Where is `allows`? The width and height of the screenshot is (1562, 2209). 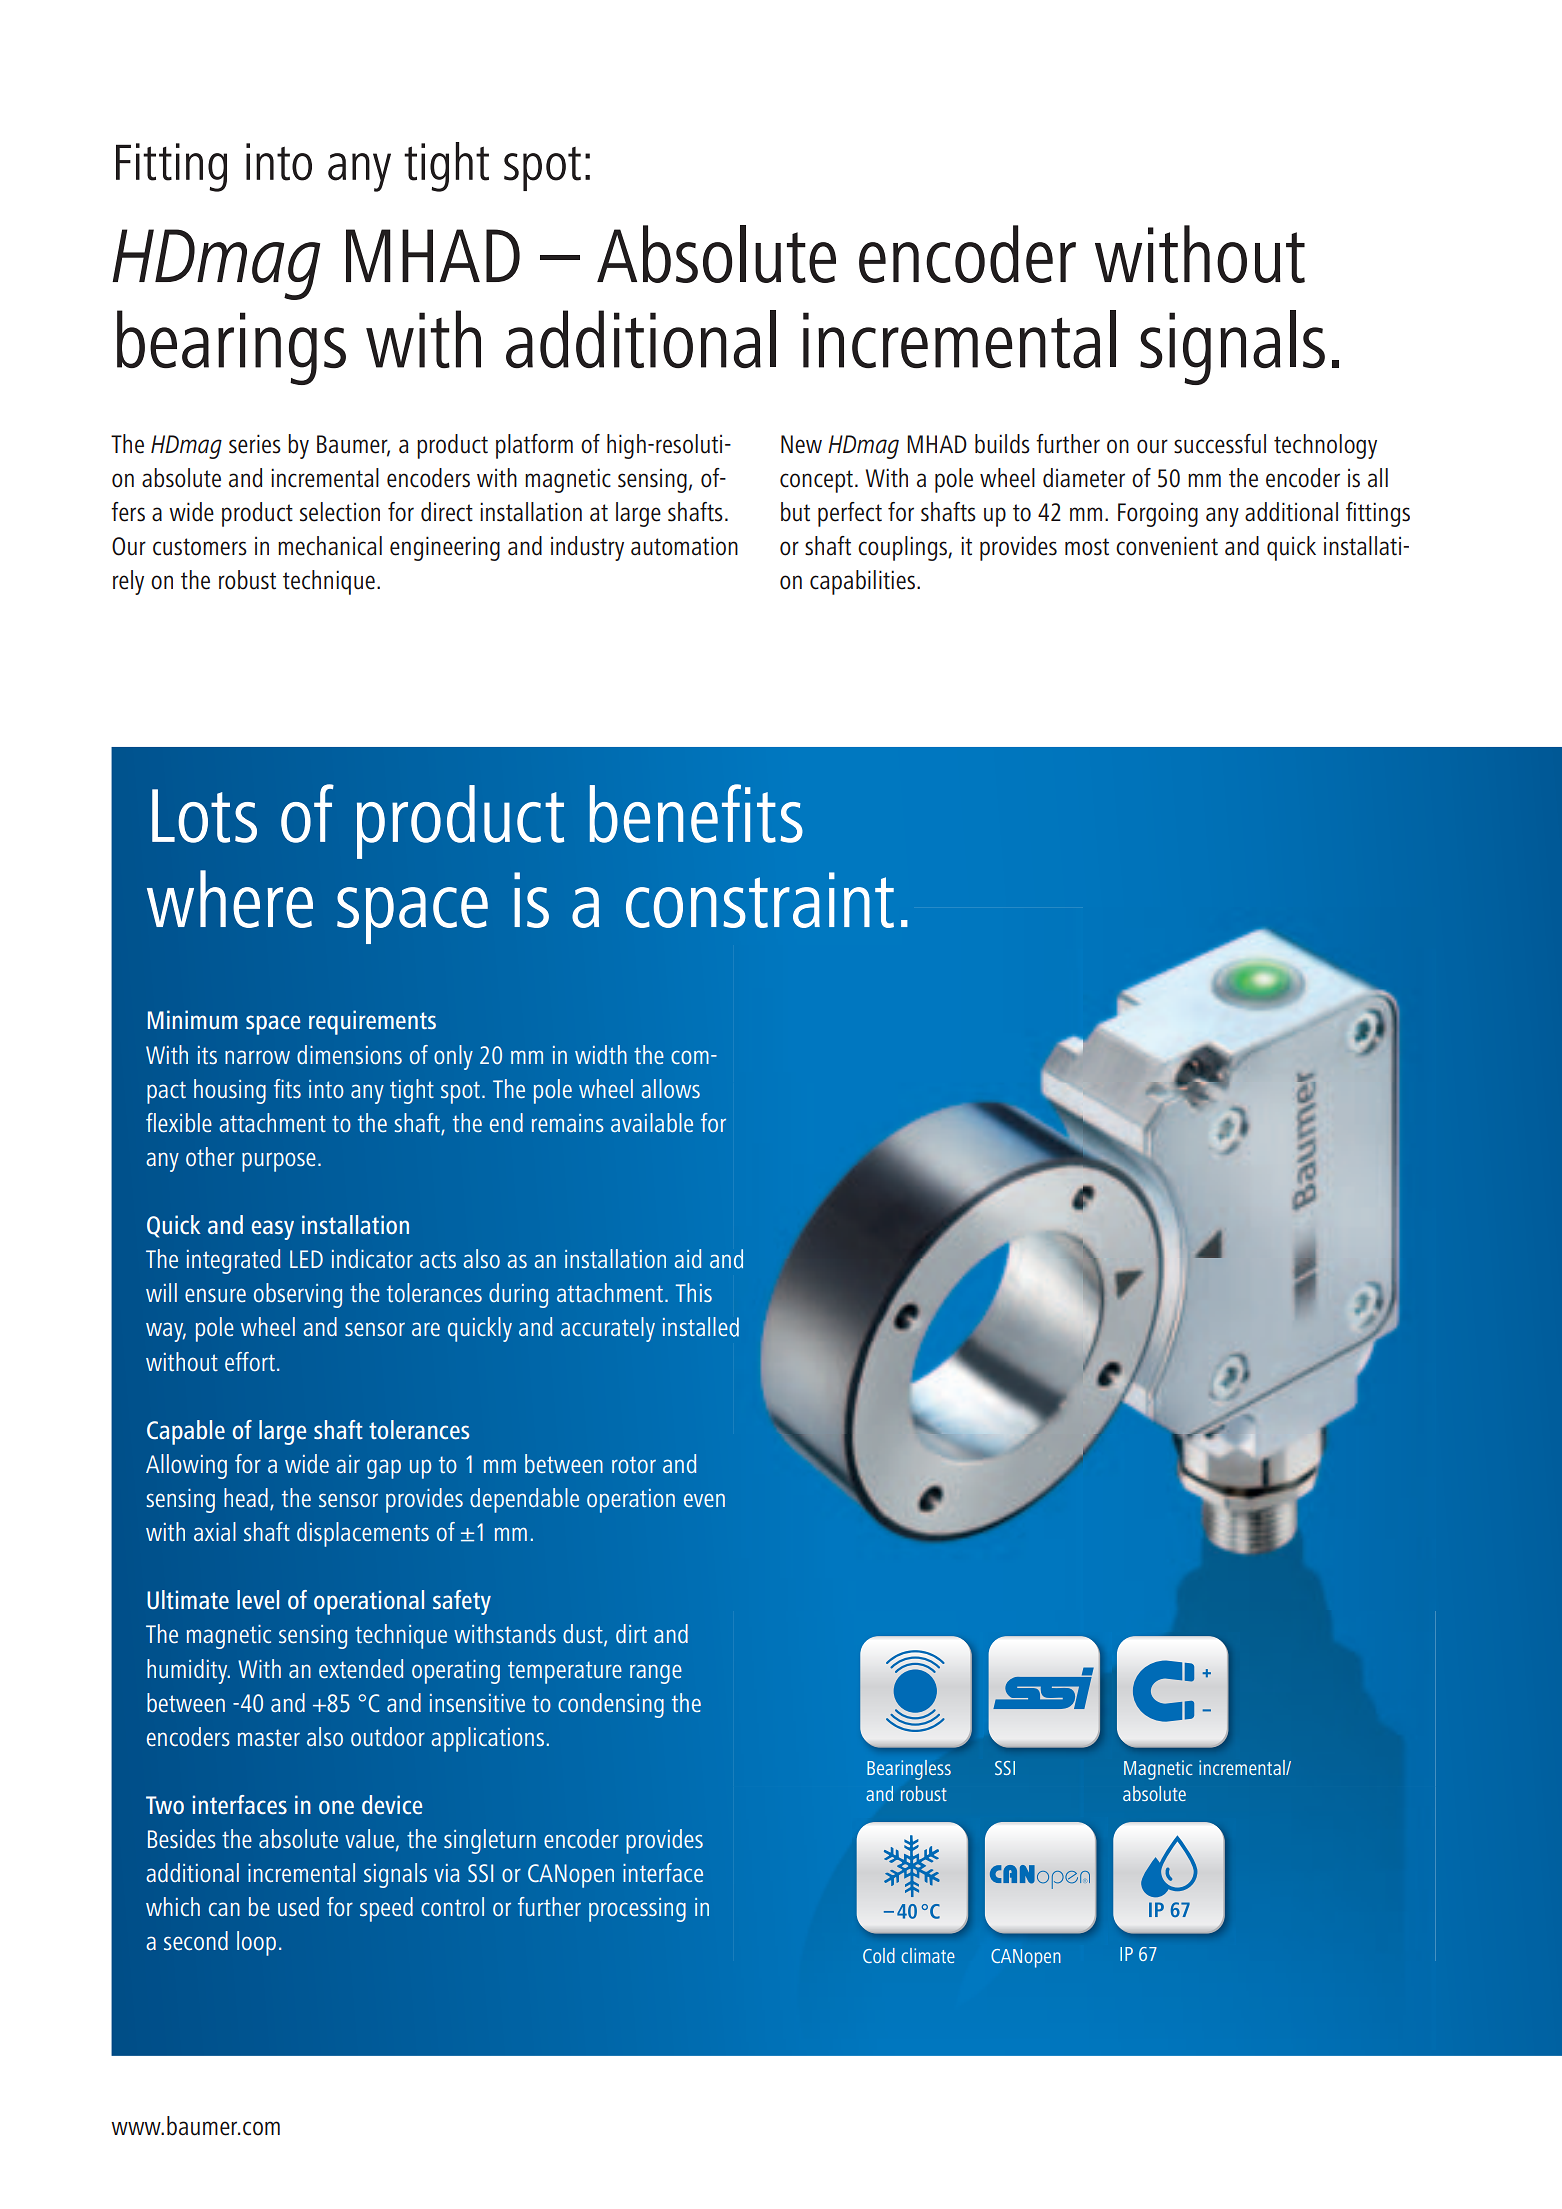 allows is located at coordinates (671, 1088).
